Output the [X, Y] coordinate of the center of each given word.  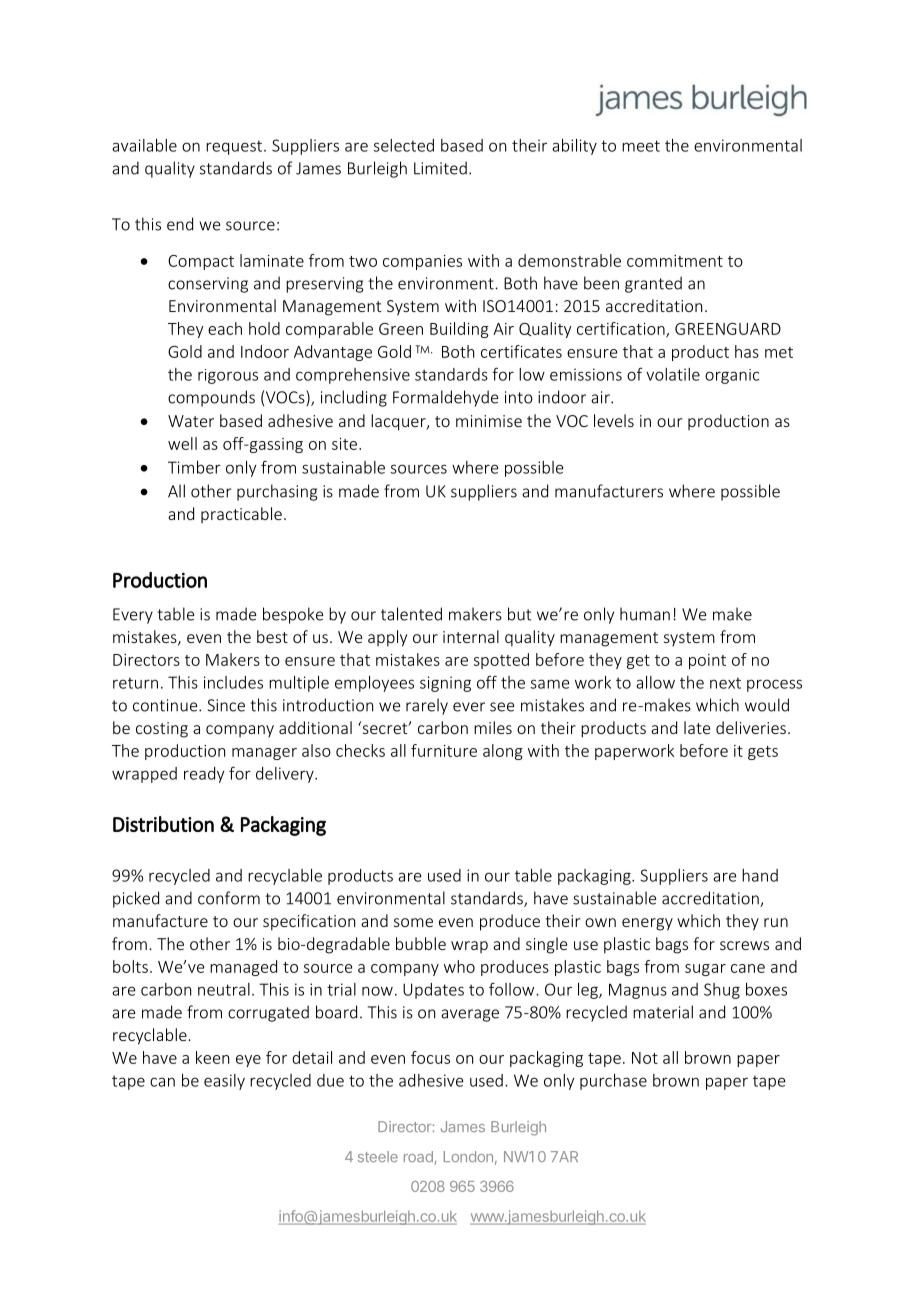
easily [224, 1082]
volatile [673, 374]
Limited [440, 168]
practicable [241, 515]
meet [641, 146]
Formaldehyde [445, 398]
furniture [444, 750]
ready [204, 775]
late [697, 727]
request [235, 147]
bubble [421, 943]
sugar [705, 970]
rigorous [228, 376]
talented [411, 614]
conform [229, 898]
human [645, 614]
